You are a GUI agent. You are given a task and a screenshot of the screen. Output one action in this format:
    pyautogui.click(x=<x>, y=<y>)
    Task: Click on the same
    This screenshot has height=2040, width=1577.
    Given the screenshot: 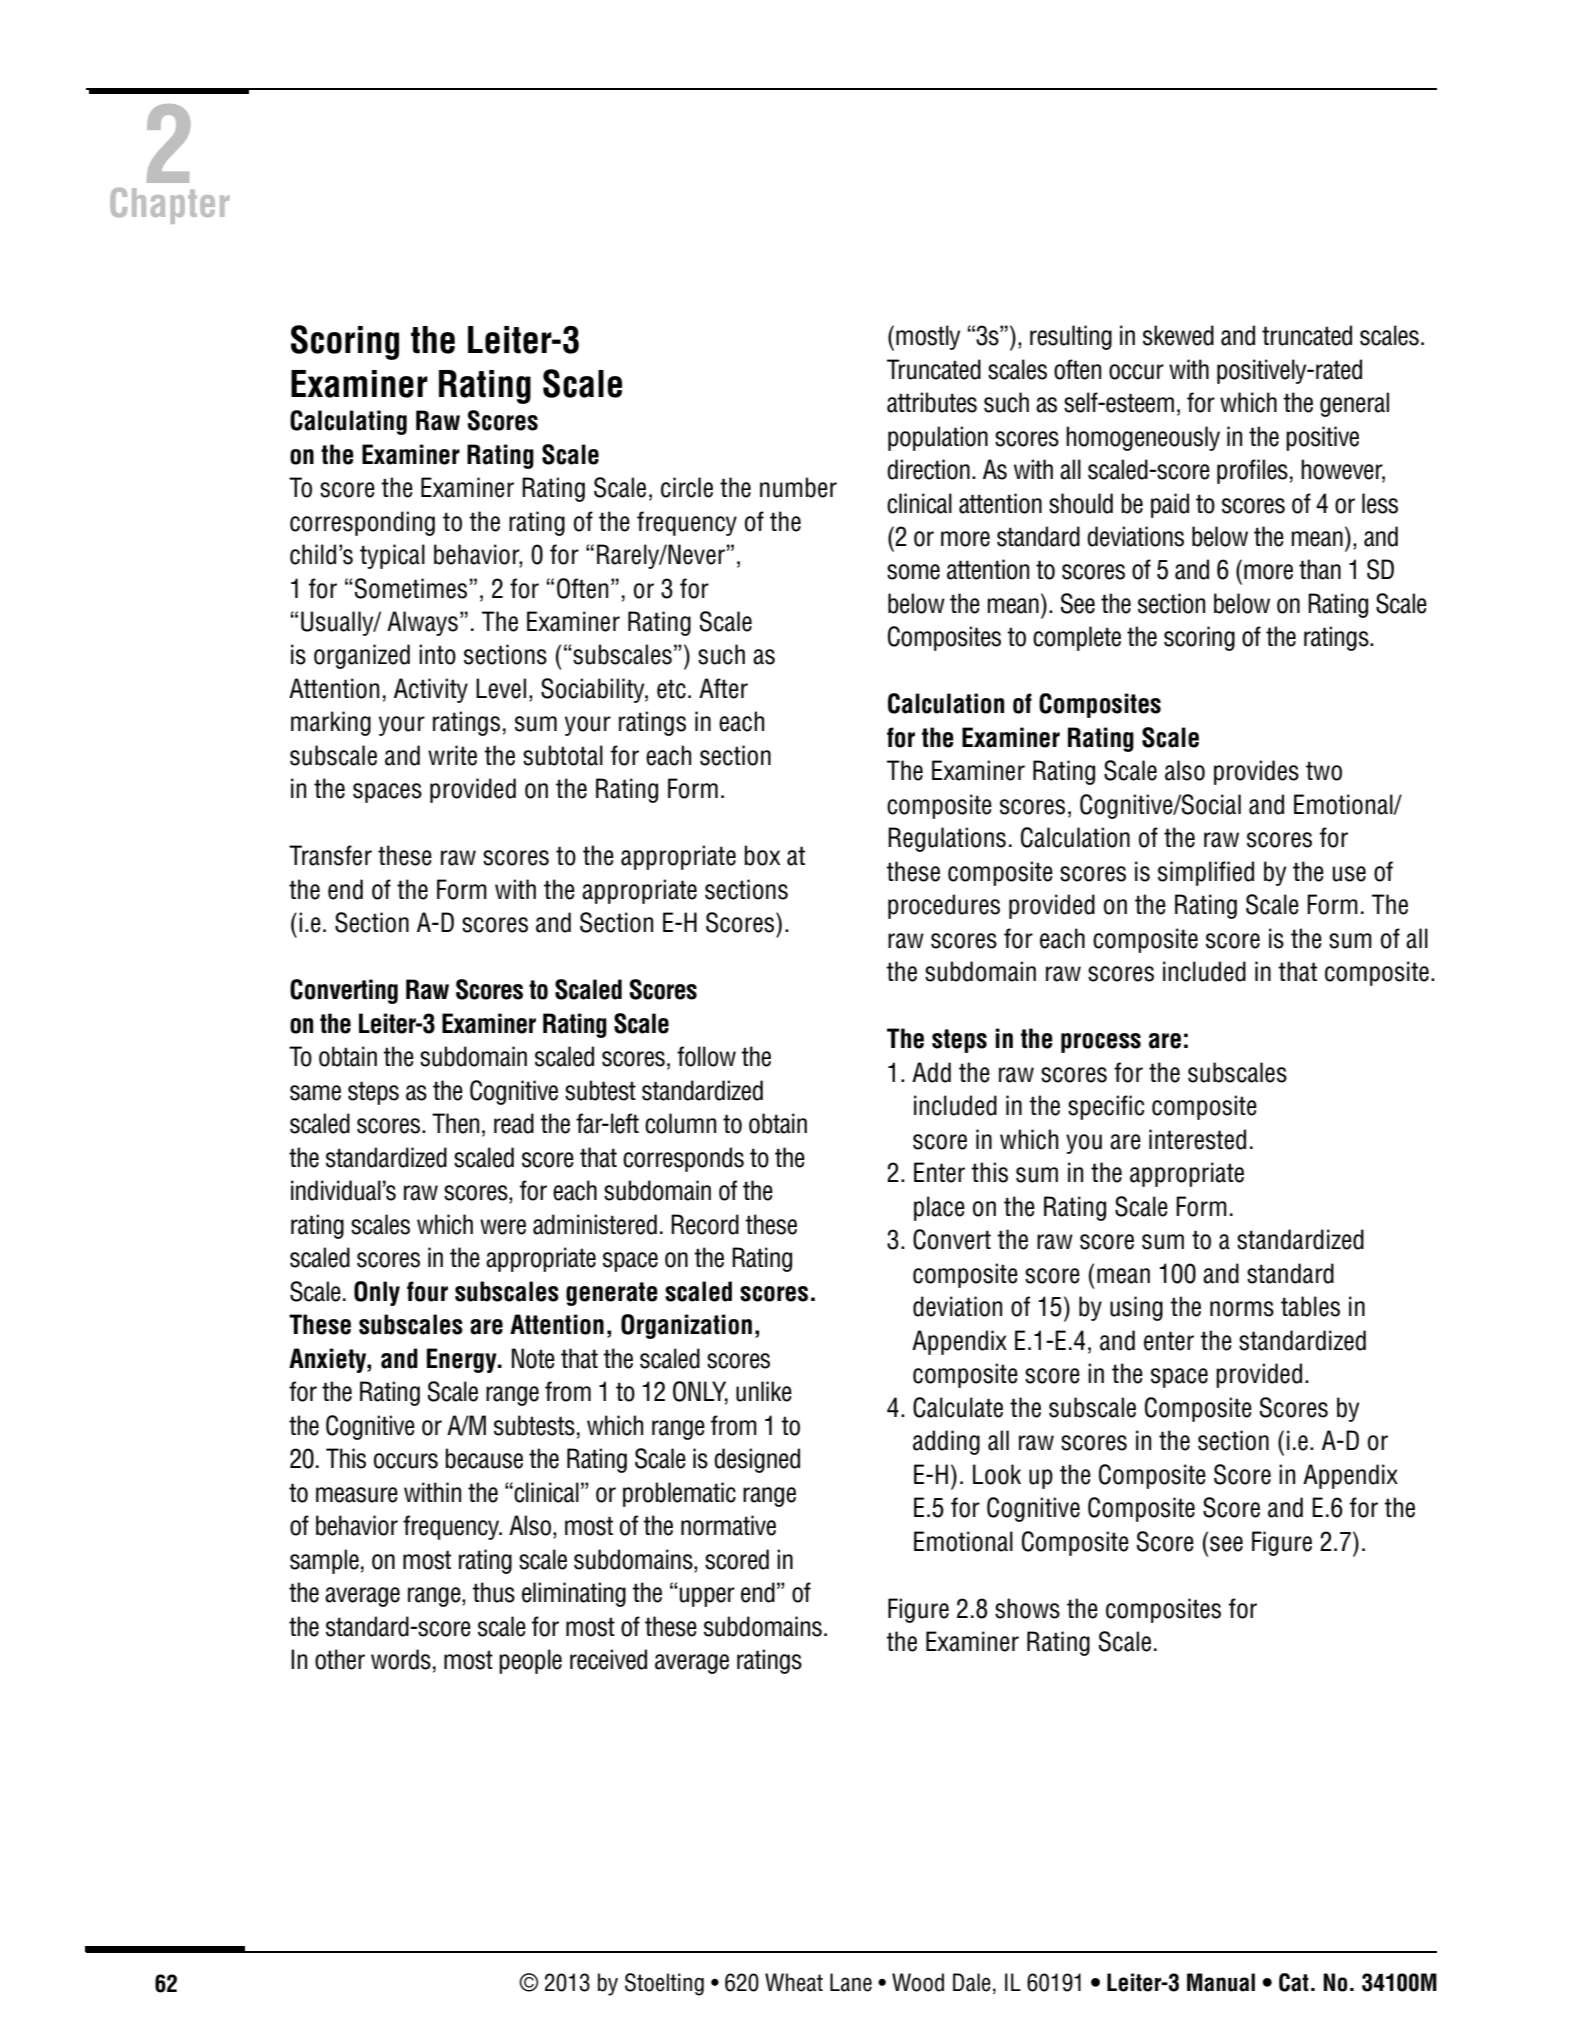 What is the action you would take?
    pyautogui.click(x=315, y=1093)
